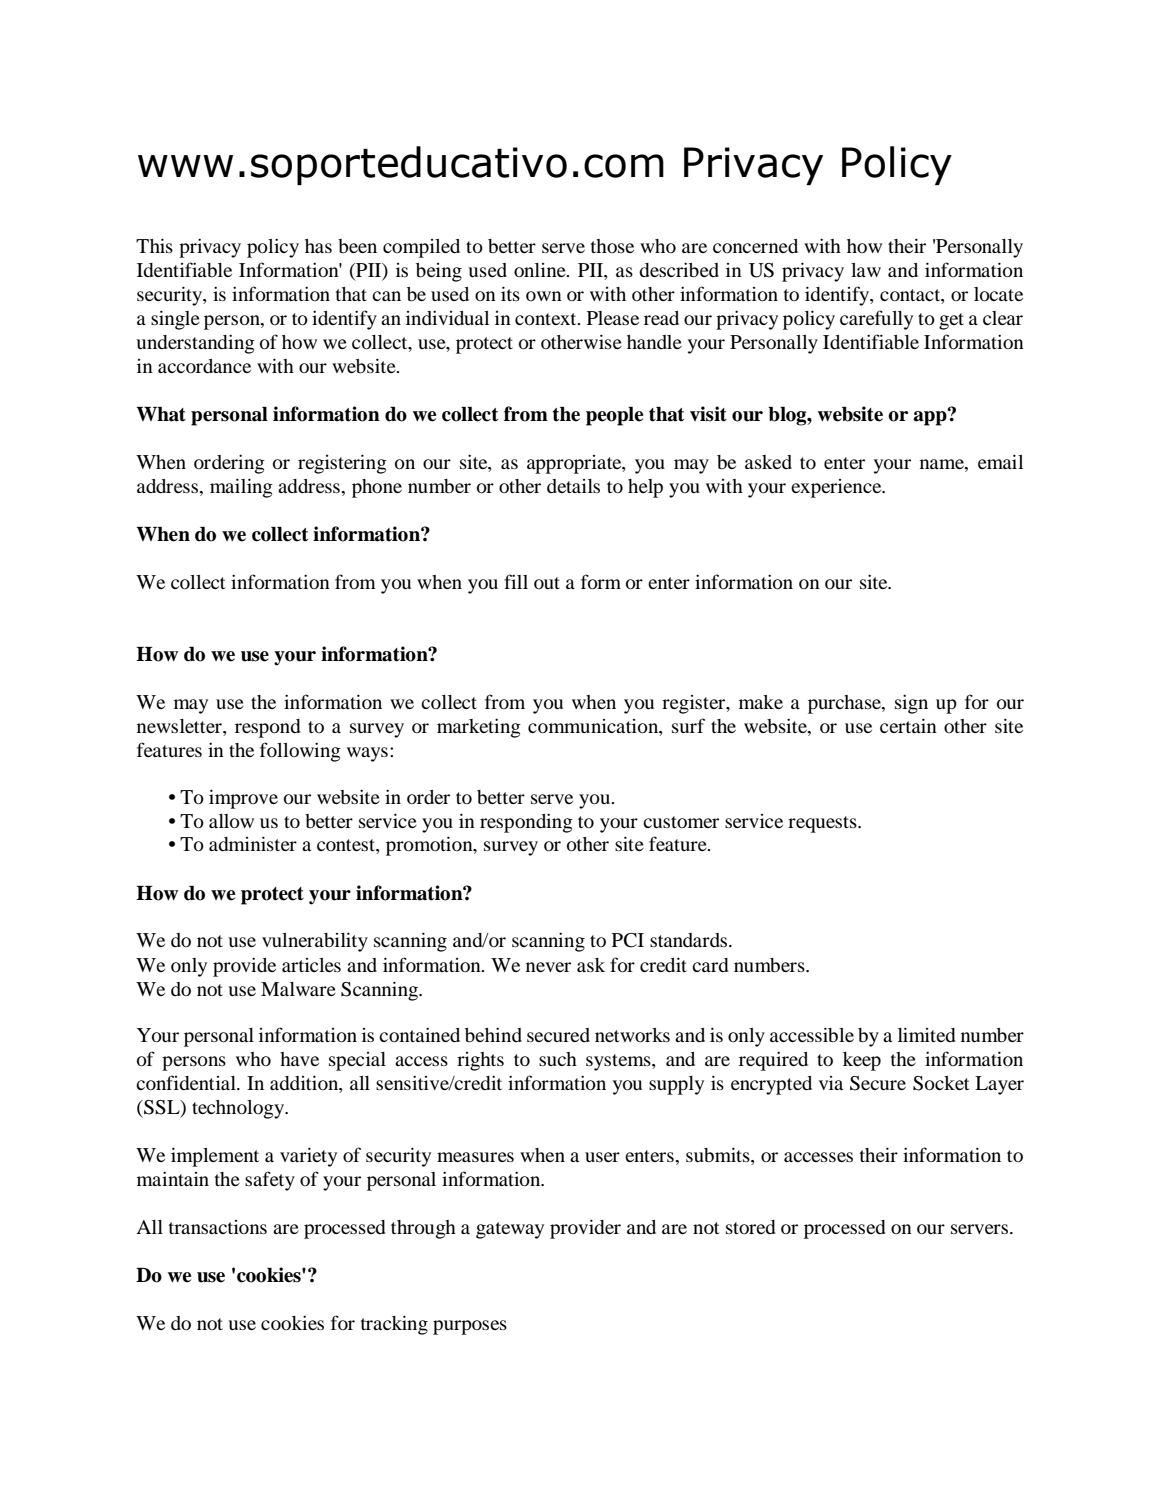 The image size is (1161, 1502). What do you see at coordinates (911, 704) in the image?
I see `sign` at bounding box center [911, 704].
